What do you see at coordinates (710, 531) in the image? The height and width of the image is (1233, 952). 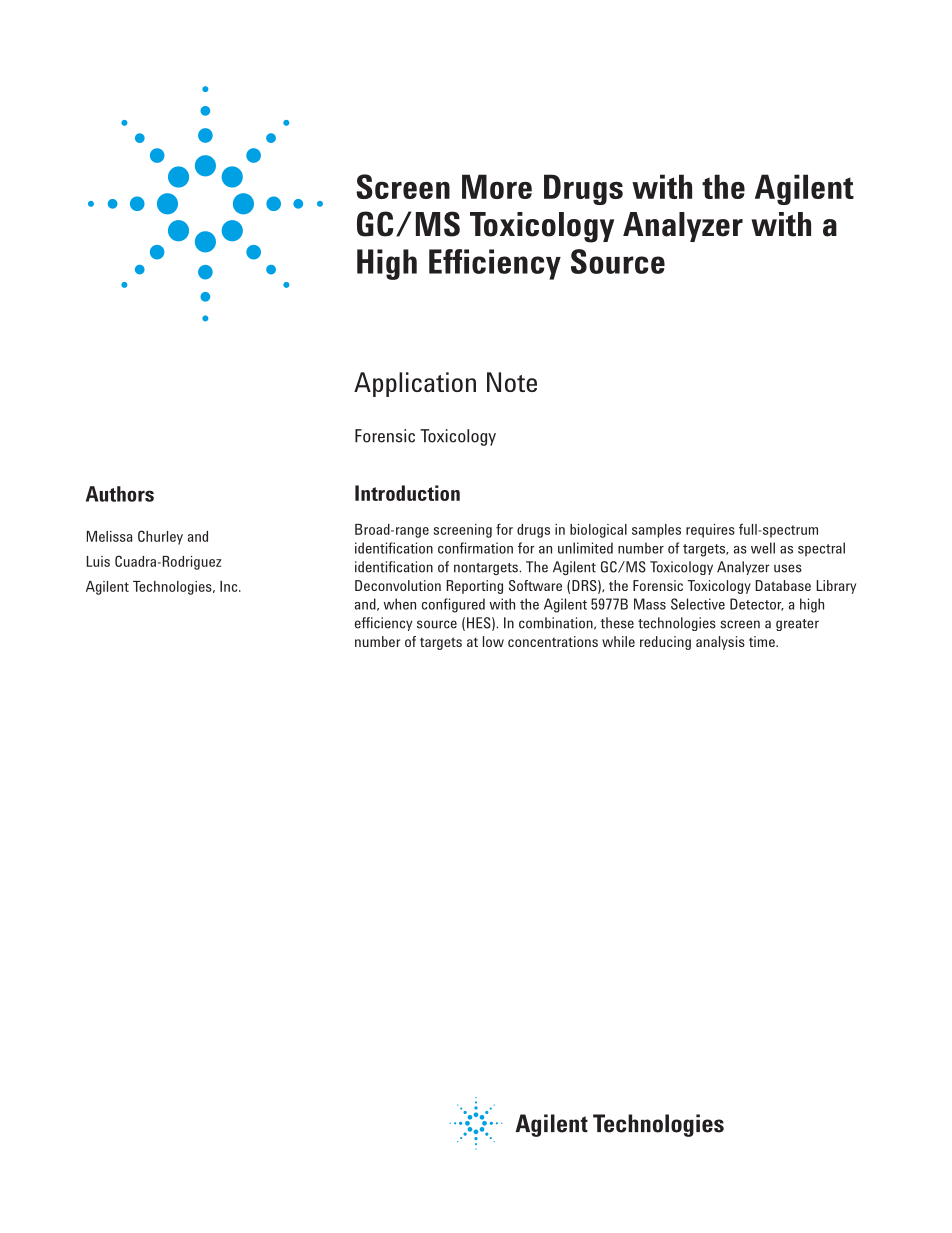 I see `requires` at bounding box center [710, 531].
